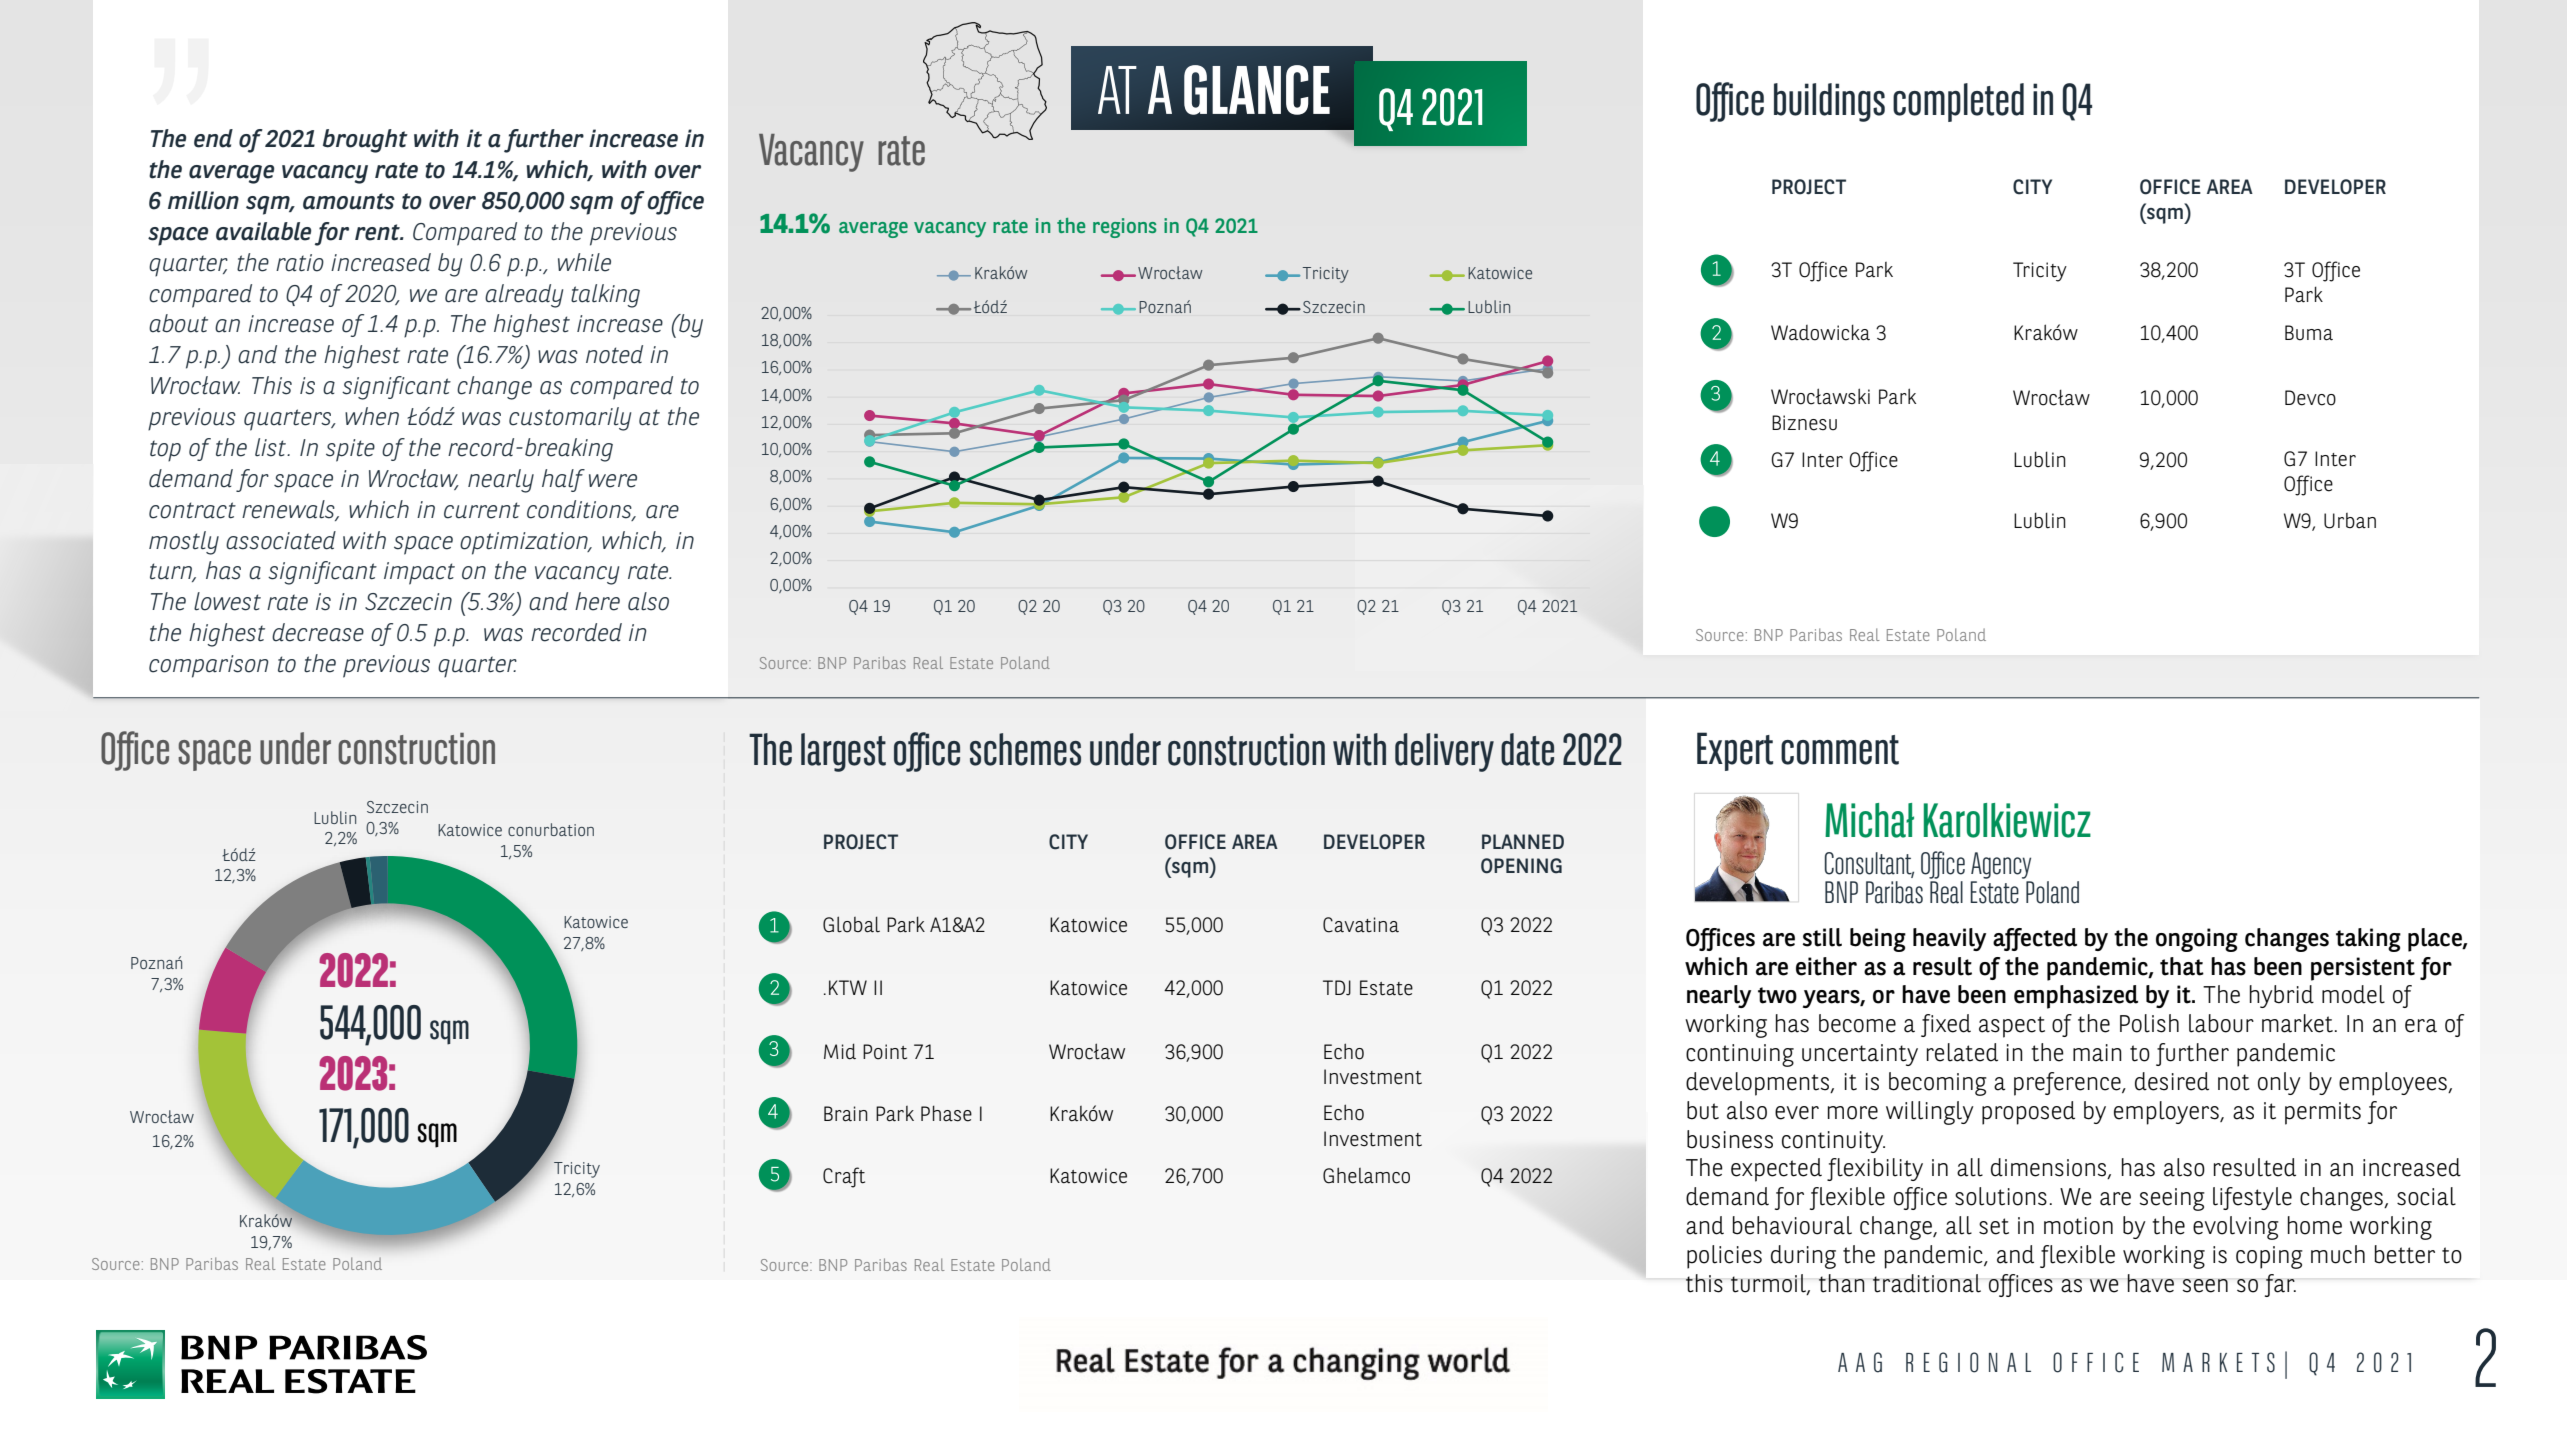  I want to click on impact, so click(419, 573).
